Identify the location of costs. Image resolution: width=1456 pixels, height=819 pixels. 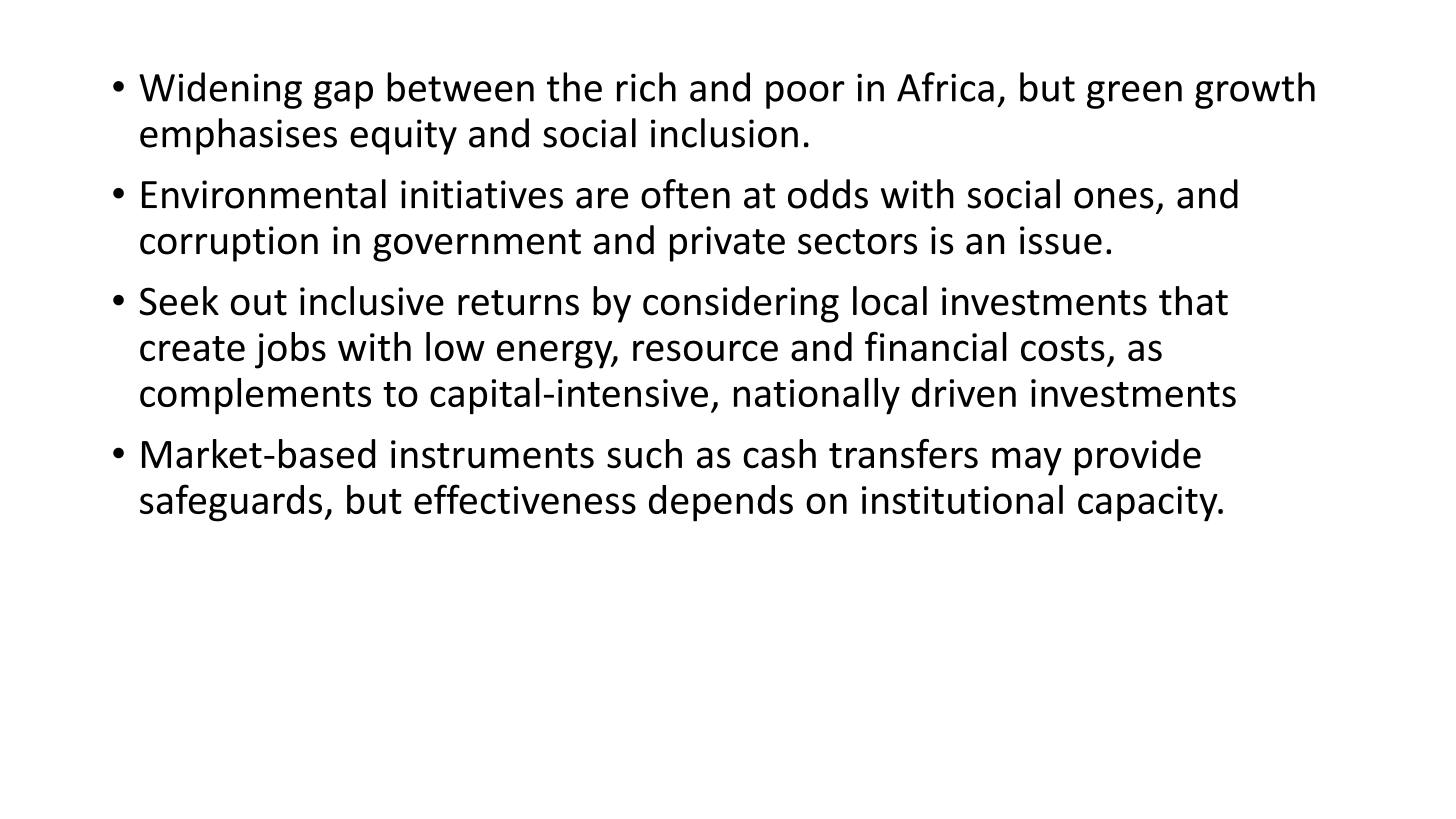
(1063, 348).
